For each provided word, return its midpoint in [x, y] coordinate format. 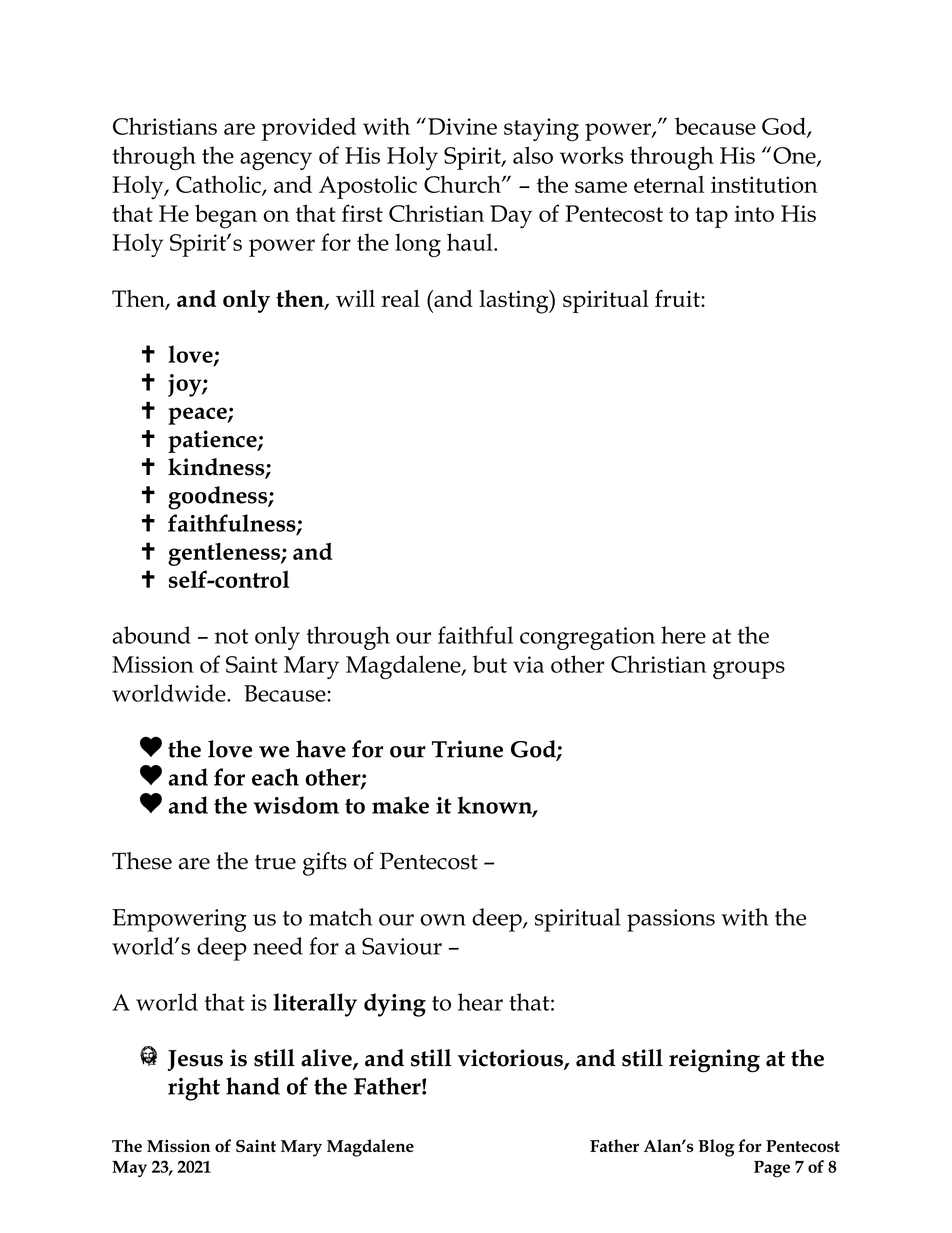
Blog [716, 1148]
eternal [669, 184]
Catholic [219, 185]
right [194, 1089]
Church [463, 184]
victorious [511, 1059]
